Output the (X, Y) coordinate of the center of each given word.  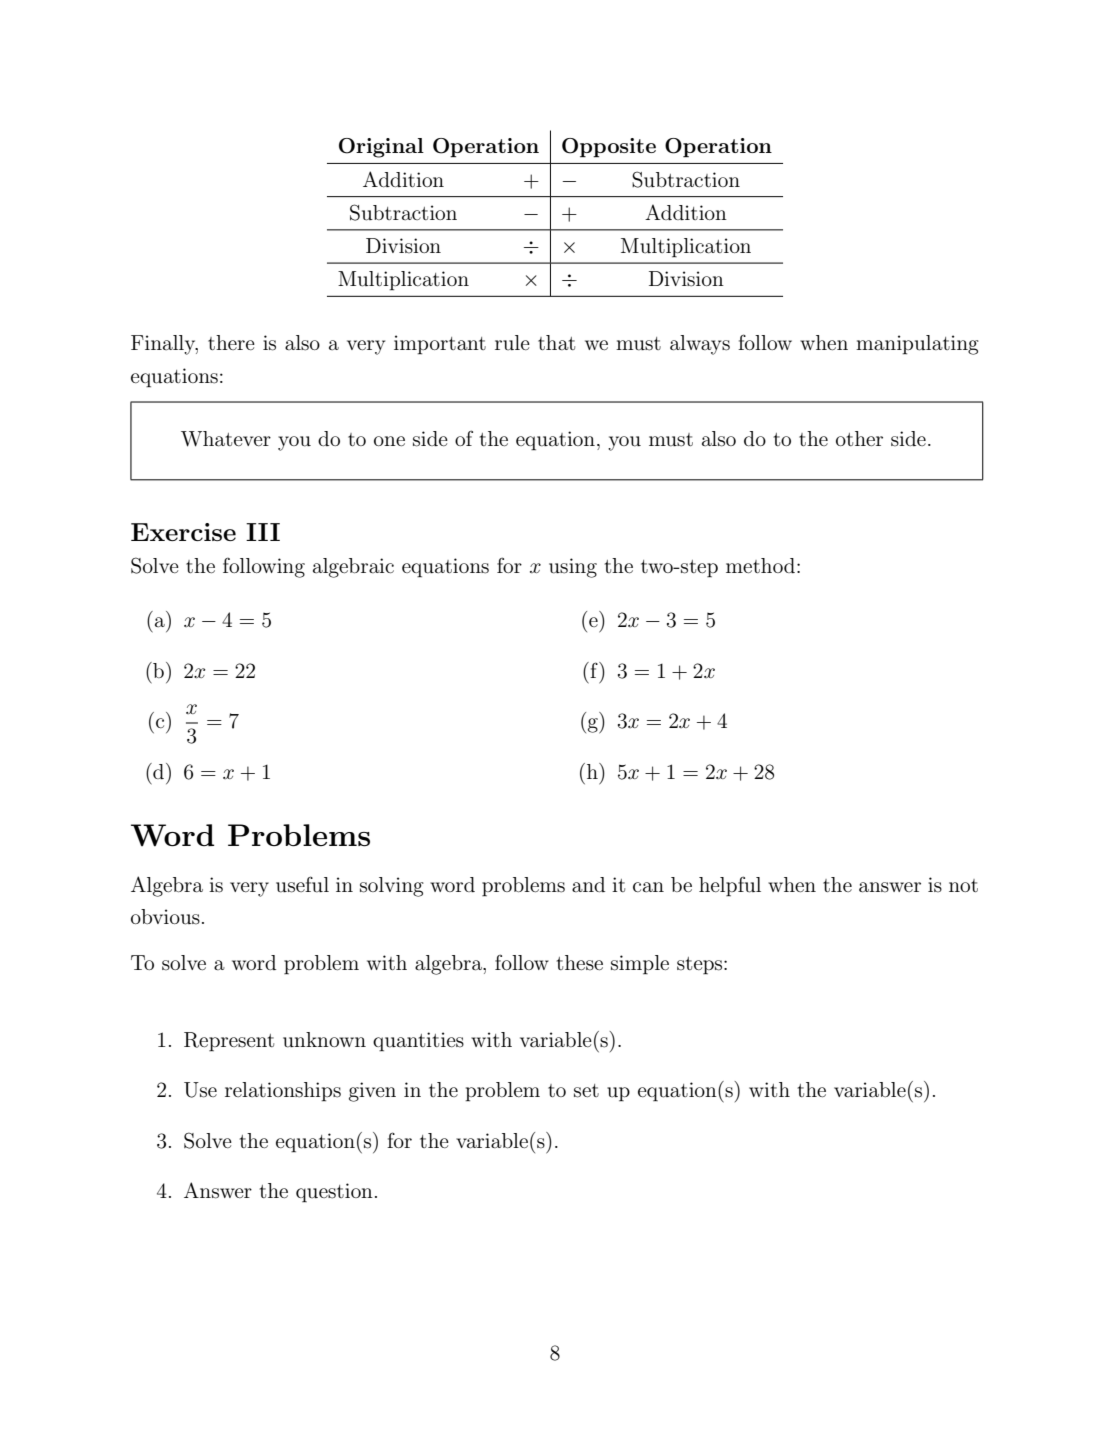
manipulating (917, 345)
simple (640, 965)
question (334, 1192)
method (762, 565)
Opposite (609, 148)
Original (381, 148)
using (573, 568)
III (263, 532)
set (586, 1091)
